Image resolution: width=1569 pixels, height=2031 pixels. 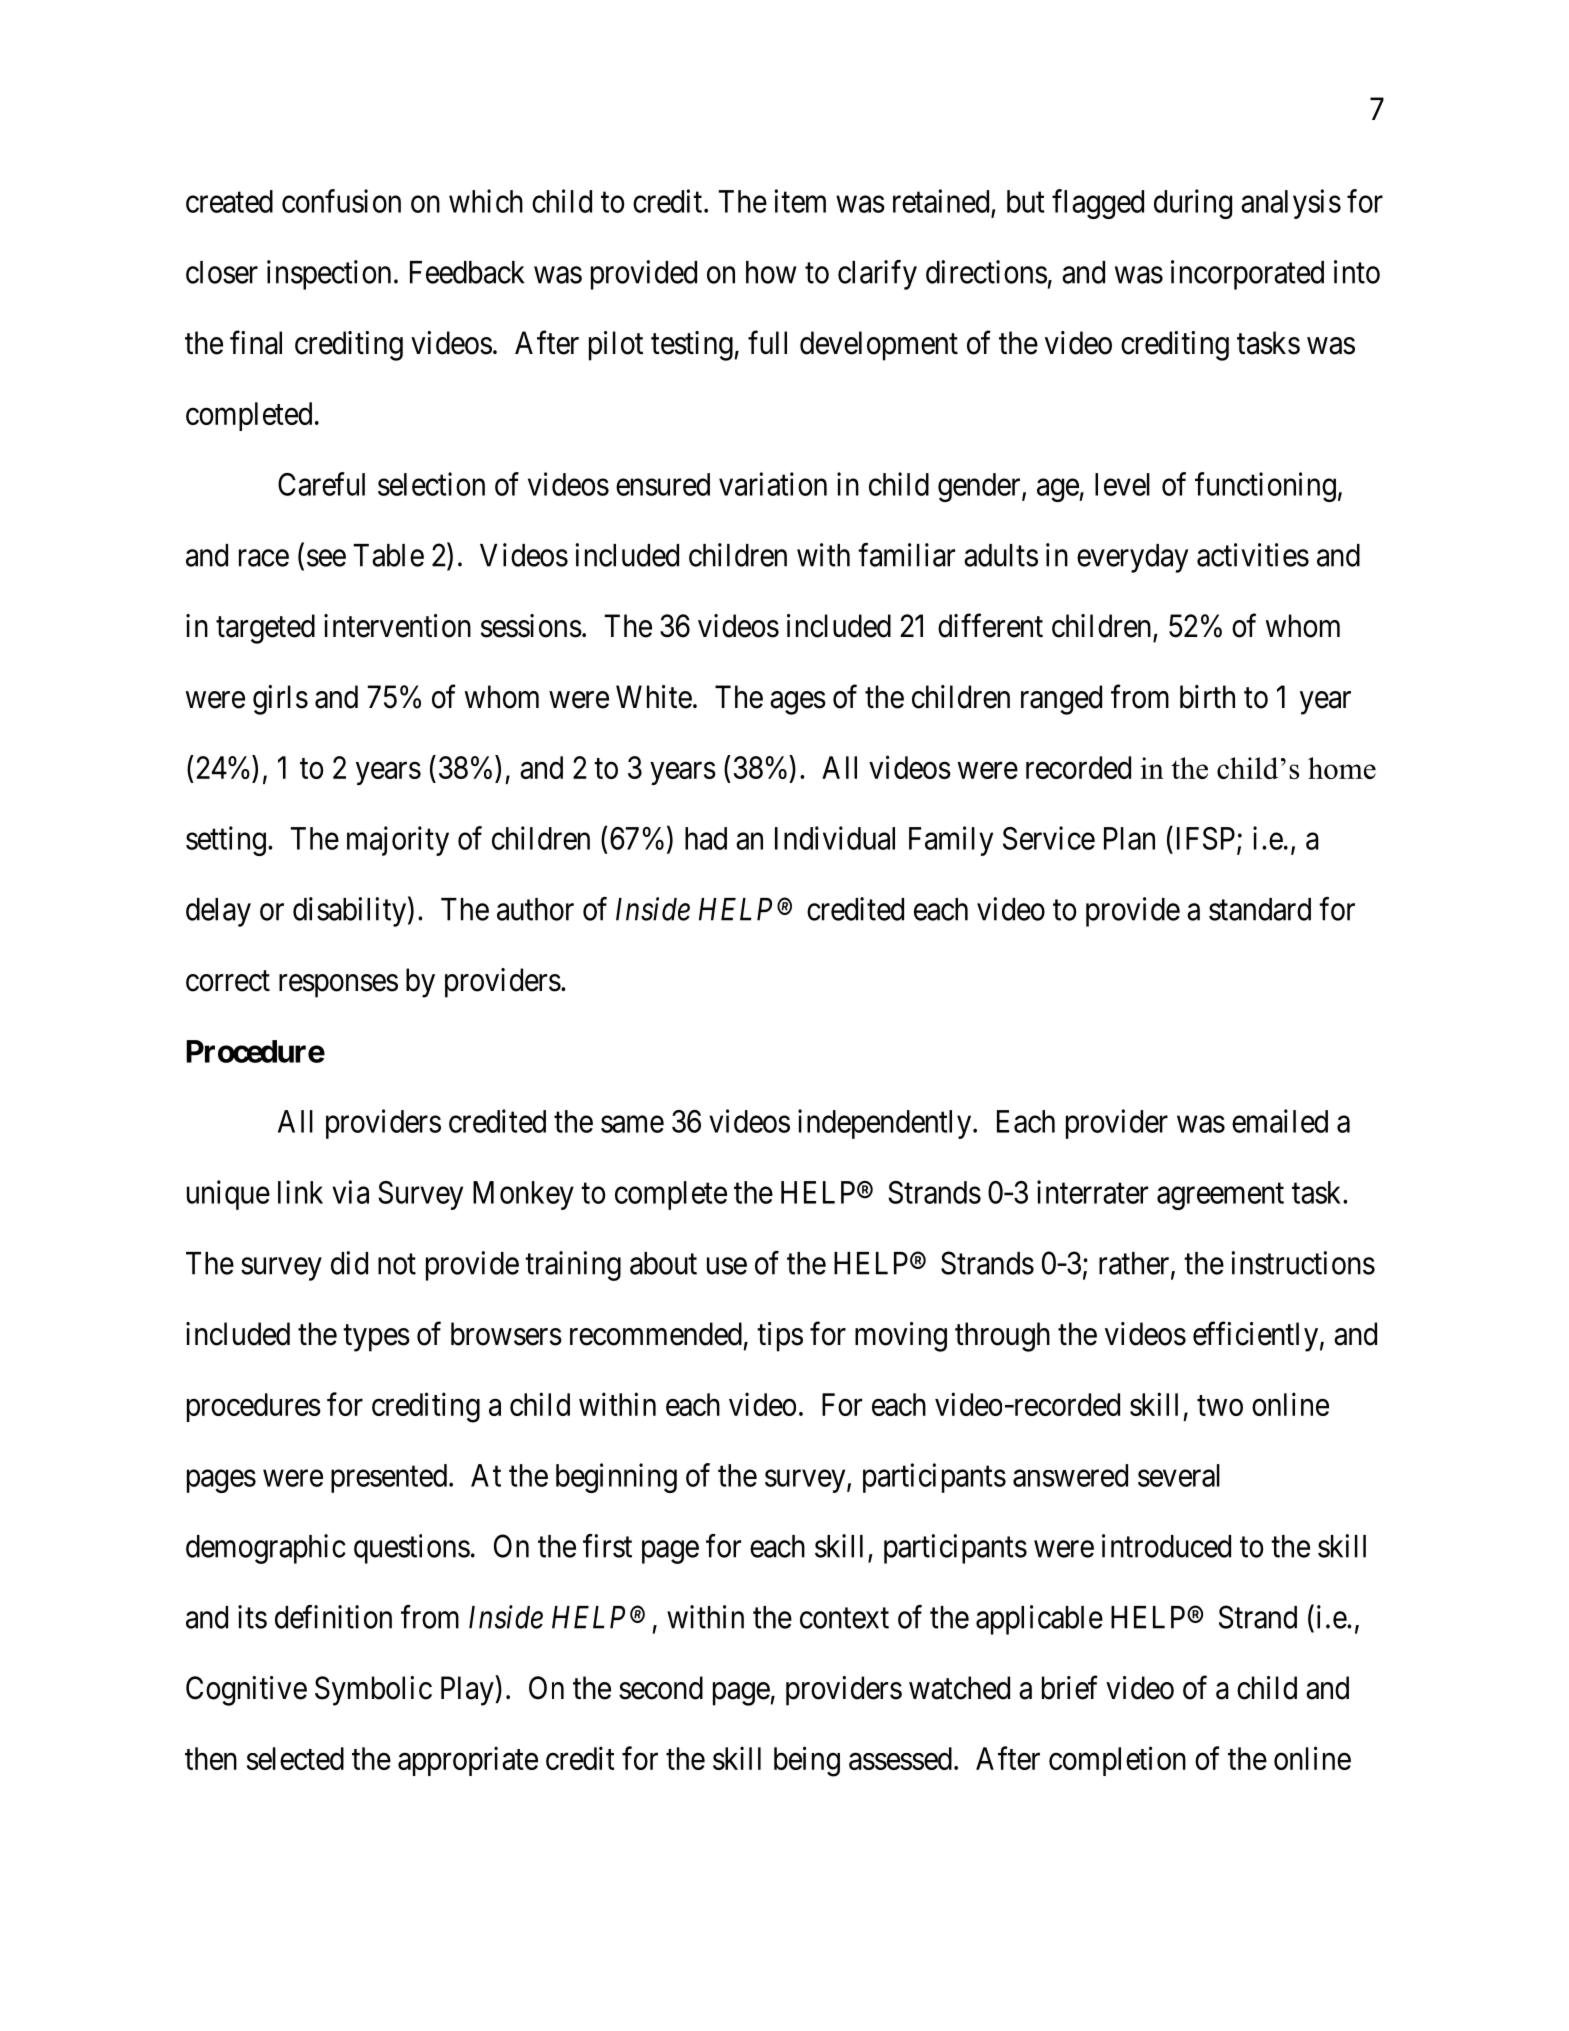 I want to click on how, so click(x=771, y=272).
